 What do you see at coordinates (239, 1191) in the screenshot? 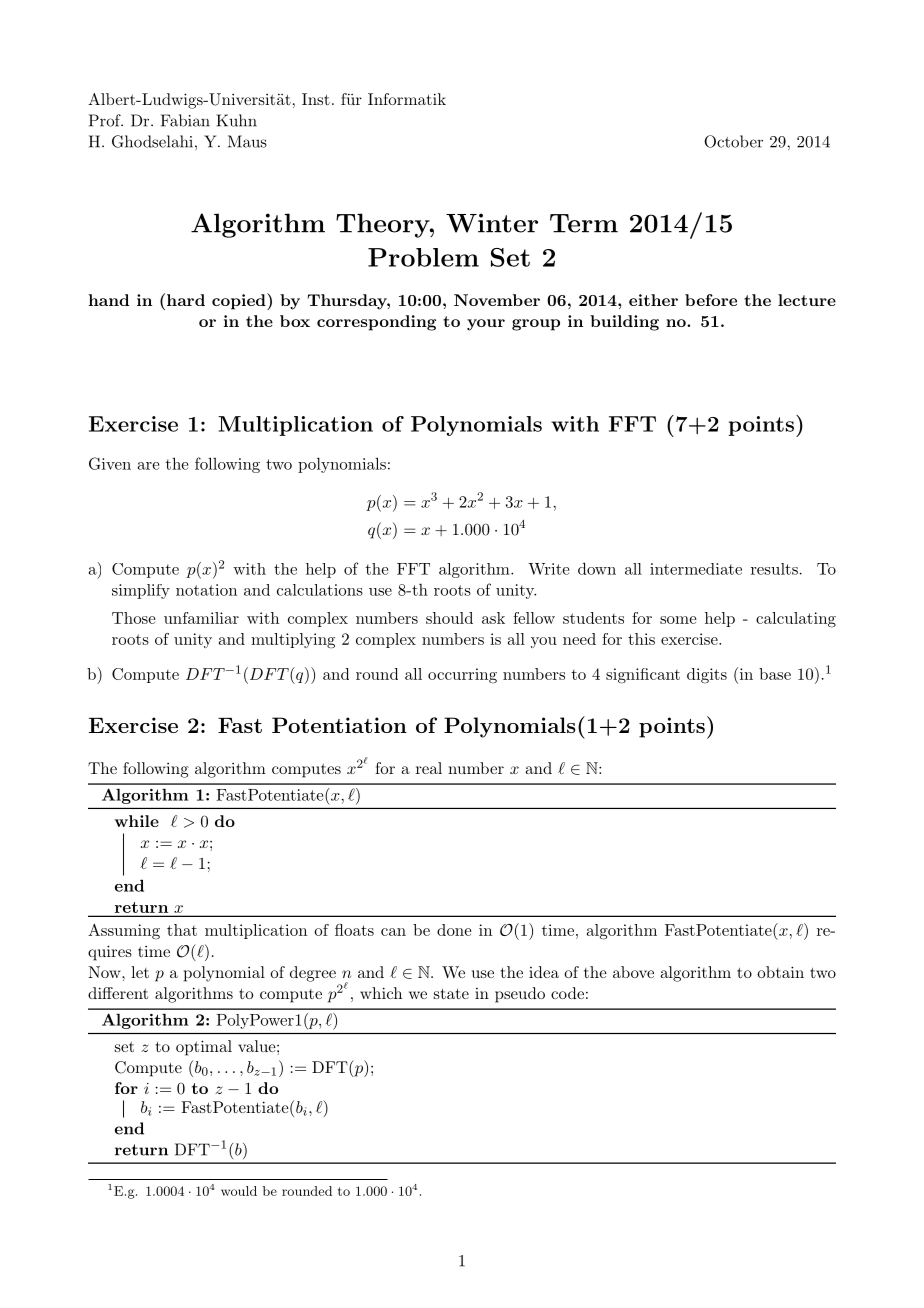
I see `would` at bounding box center [239, 1191].
